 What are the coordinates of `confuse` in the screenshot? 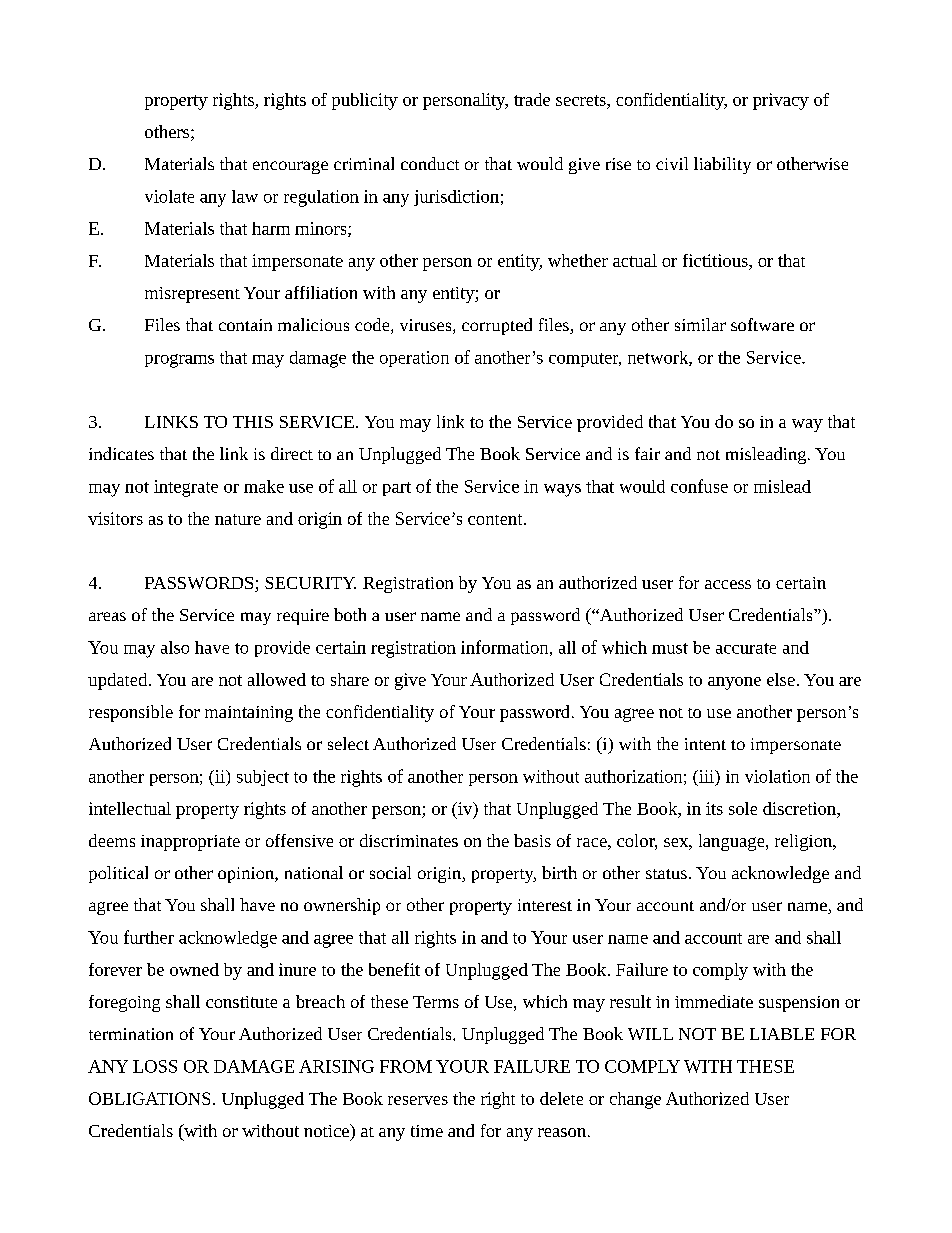 It's located at (699, 486).
